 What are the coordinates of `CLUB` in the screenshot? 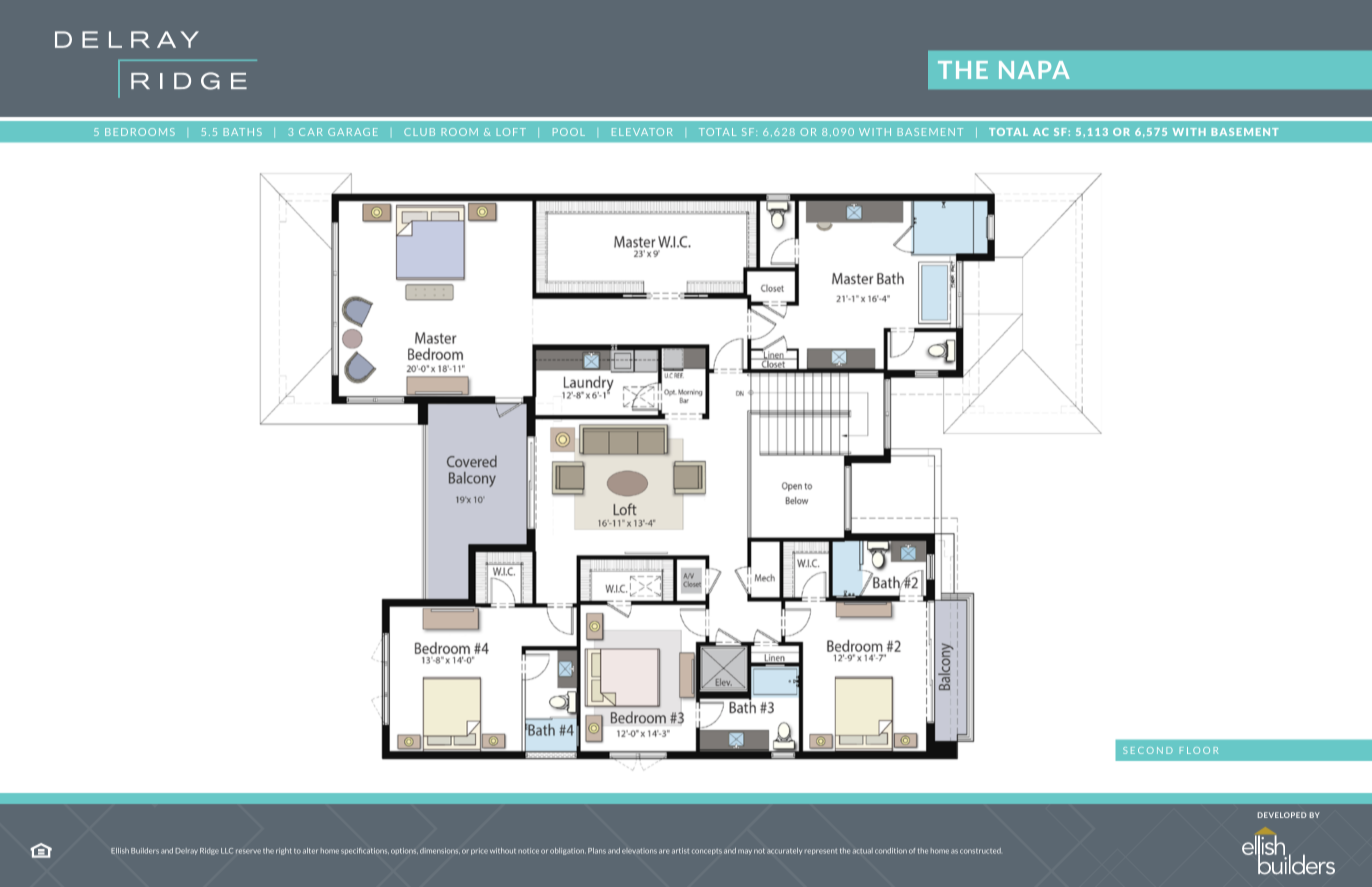 It's located at (419, 132).
